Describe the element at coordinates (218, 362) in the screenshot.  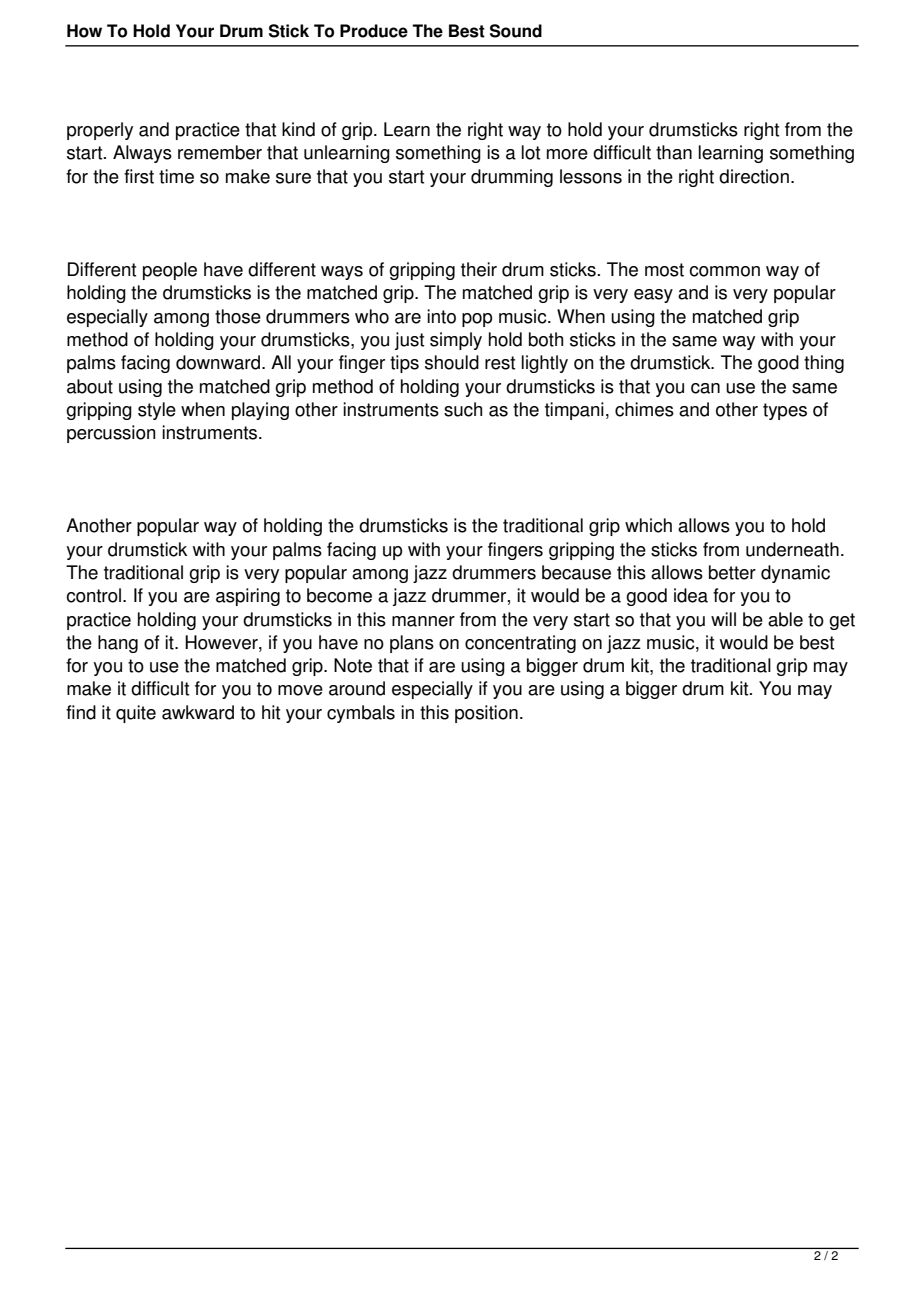
I see `downward` at that location.
